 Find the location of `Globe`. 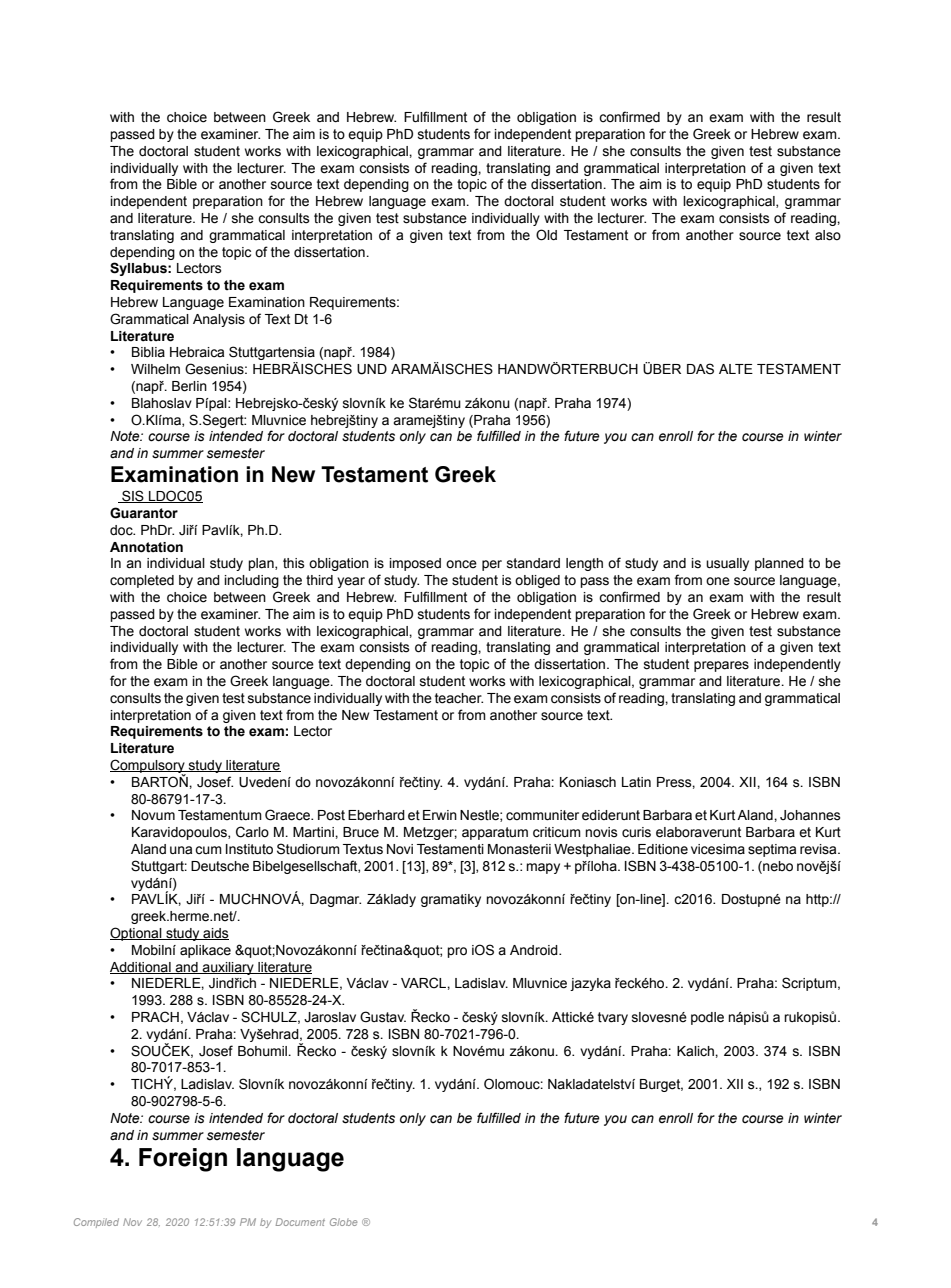

Globe is located at coordinates (343, 1222).
